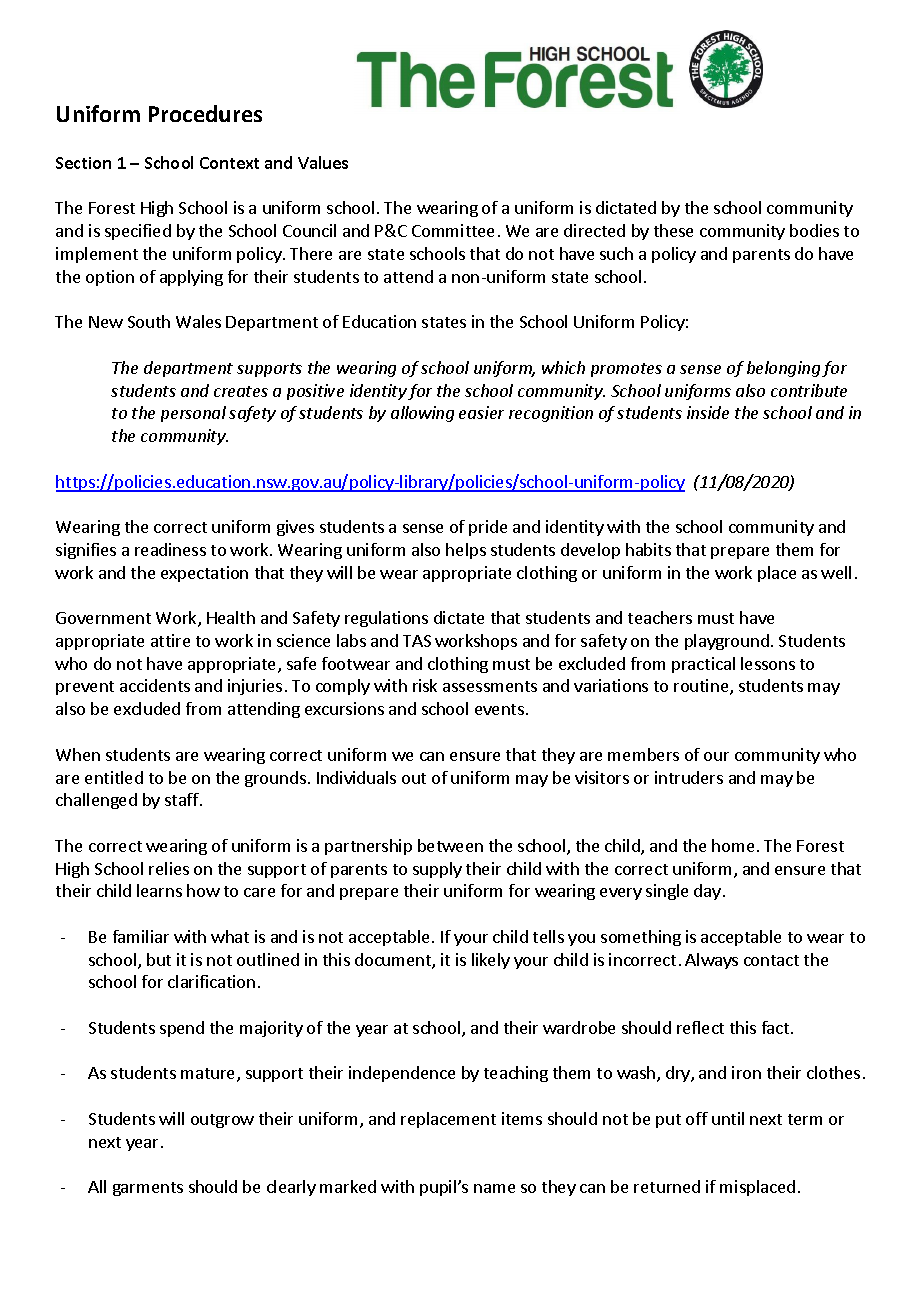 Image resolution: width=924 pixels, height=1308 pixels. What do you see at coordinates (771, 960) in the screenshot?
I see `contact` at bounding box center [771, 960].
